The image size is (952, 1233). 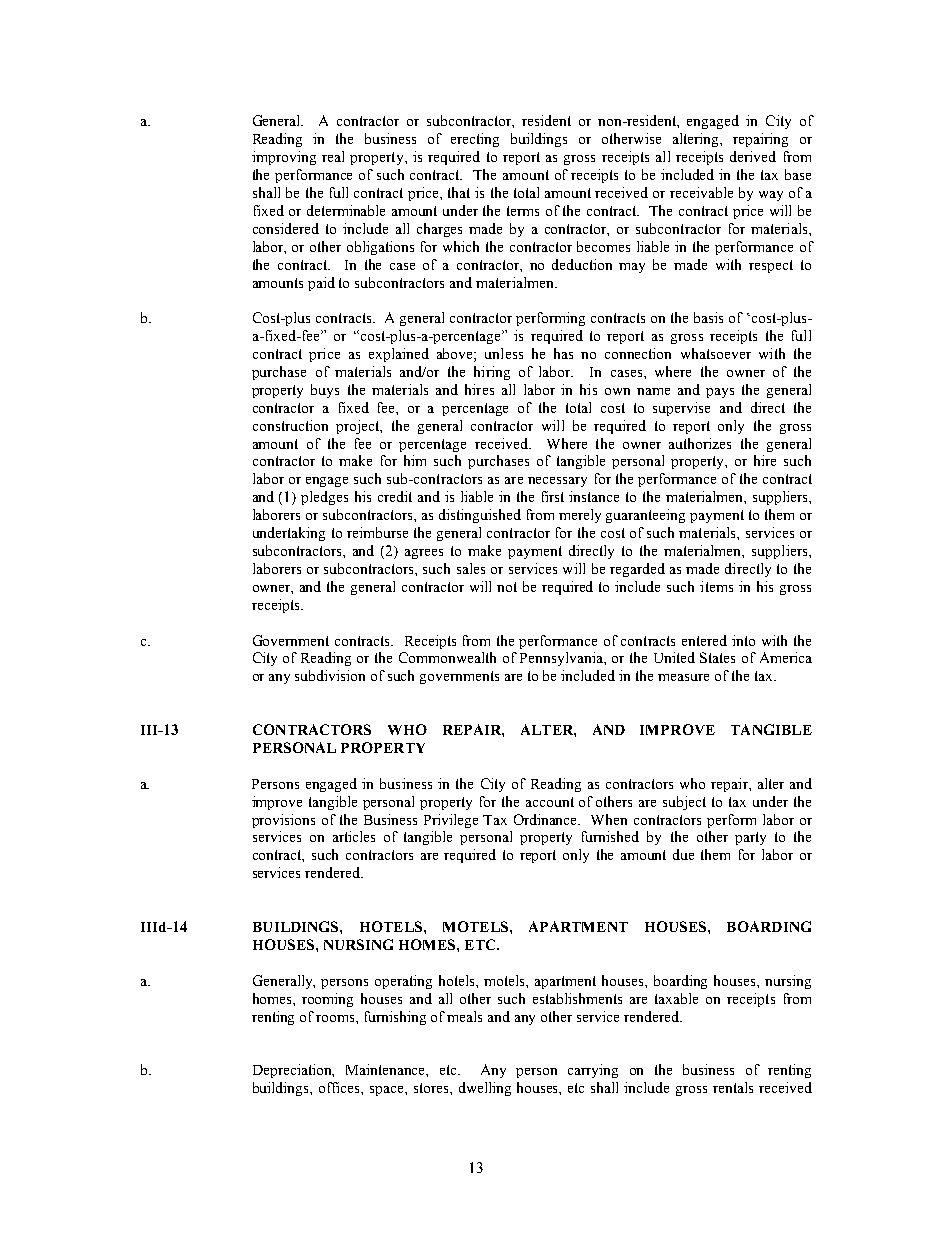 I want to click on Ordinance, so click(x=547, y=819).
